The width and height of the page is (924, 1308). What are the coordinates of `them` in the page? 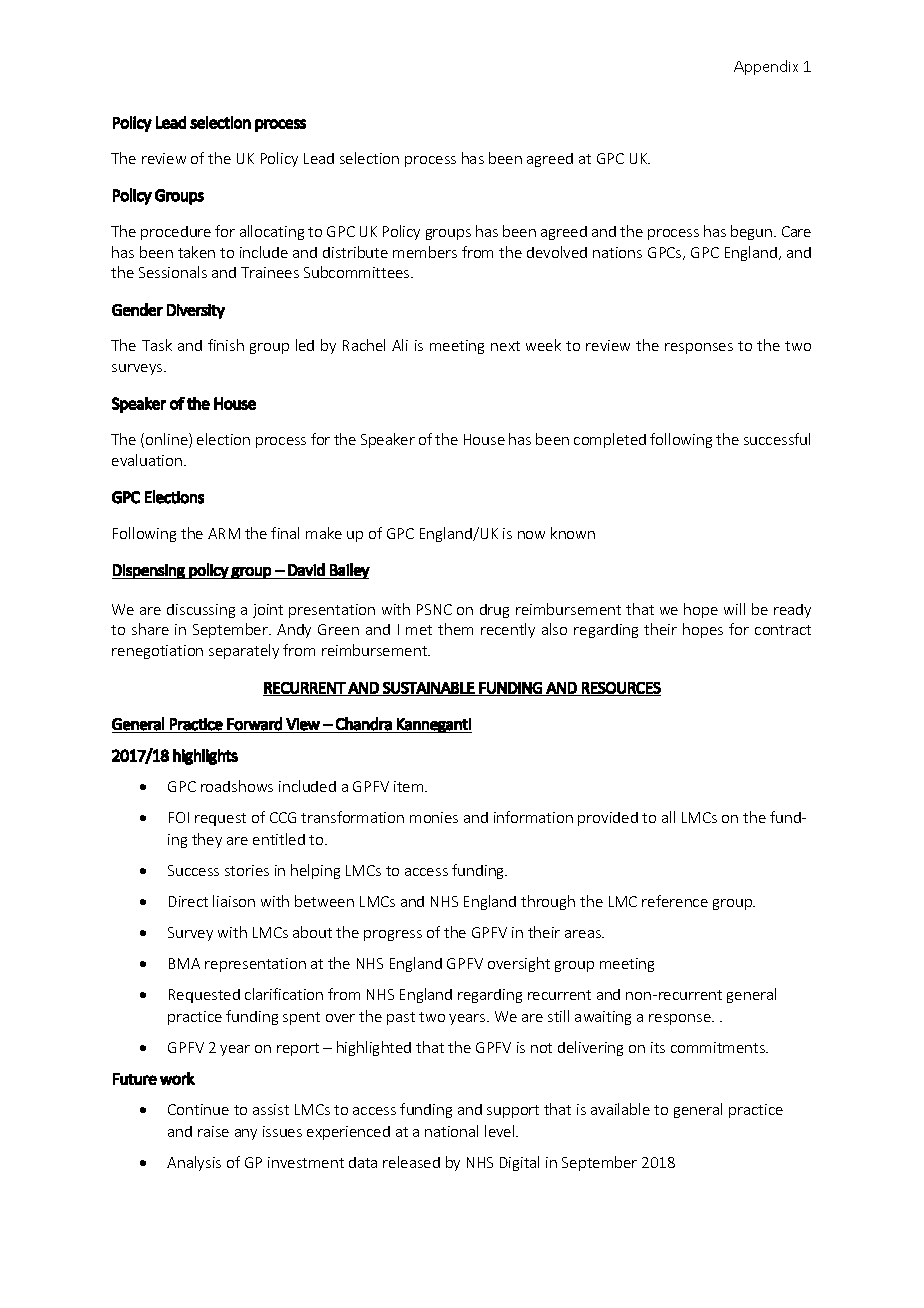 It's located at (455, 629).
